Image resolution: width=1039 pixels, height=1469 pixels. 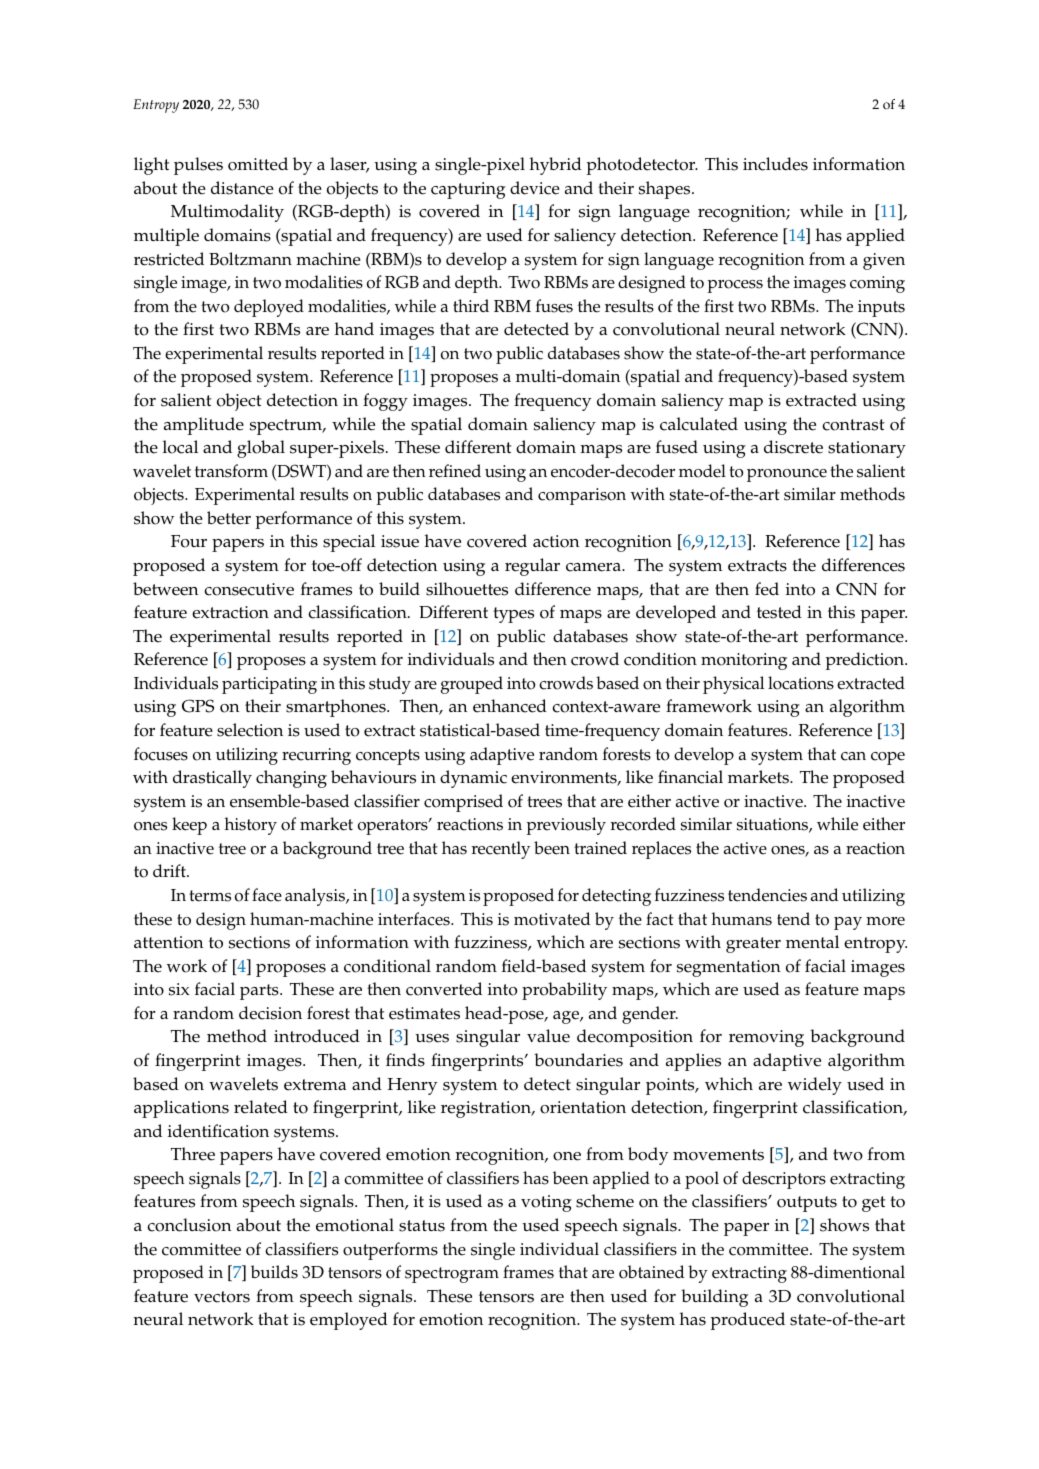 I want to click on includes, so click(x=775, y=164).
